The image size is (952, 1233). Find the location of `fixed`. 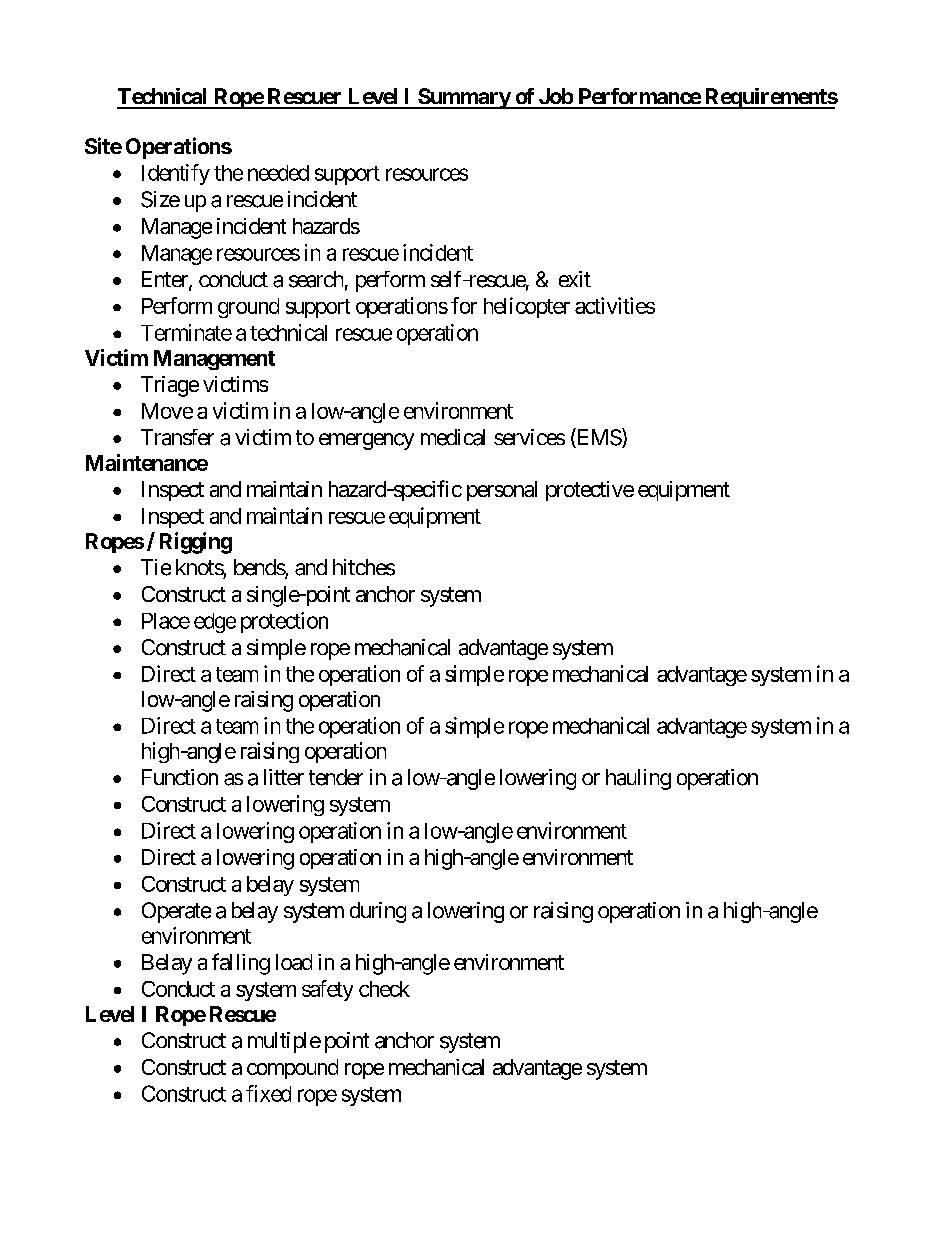

fixed is located at coordinates (268, 1093).
